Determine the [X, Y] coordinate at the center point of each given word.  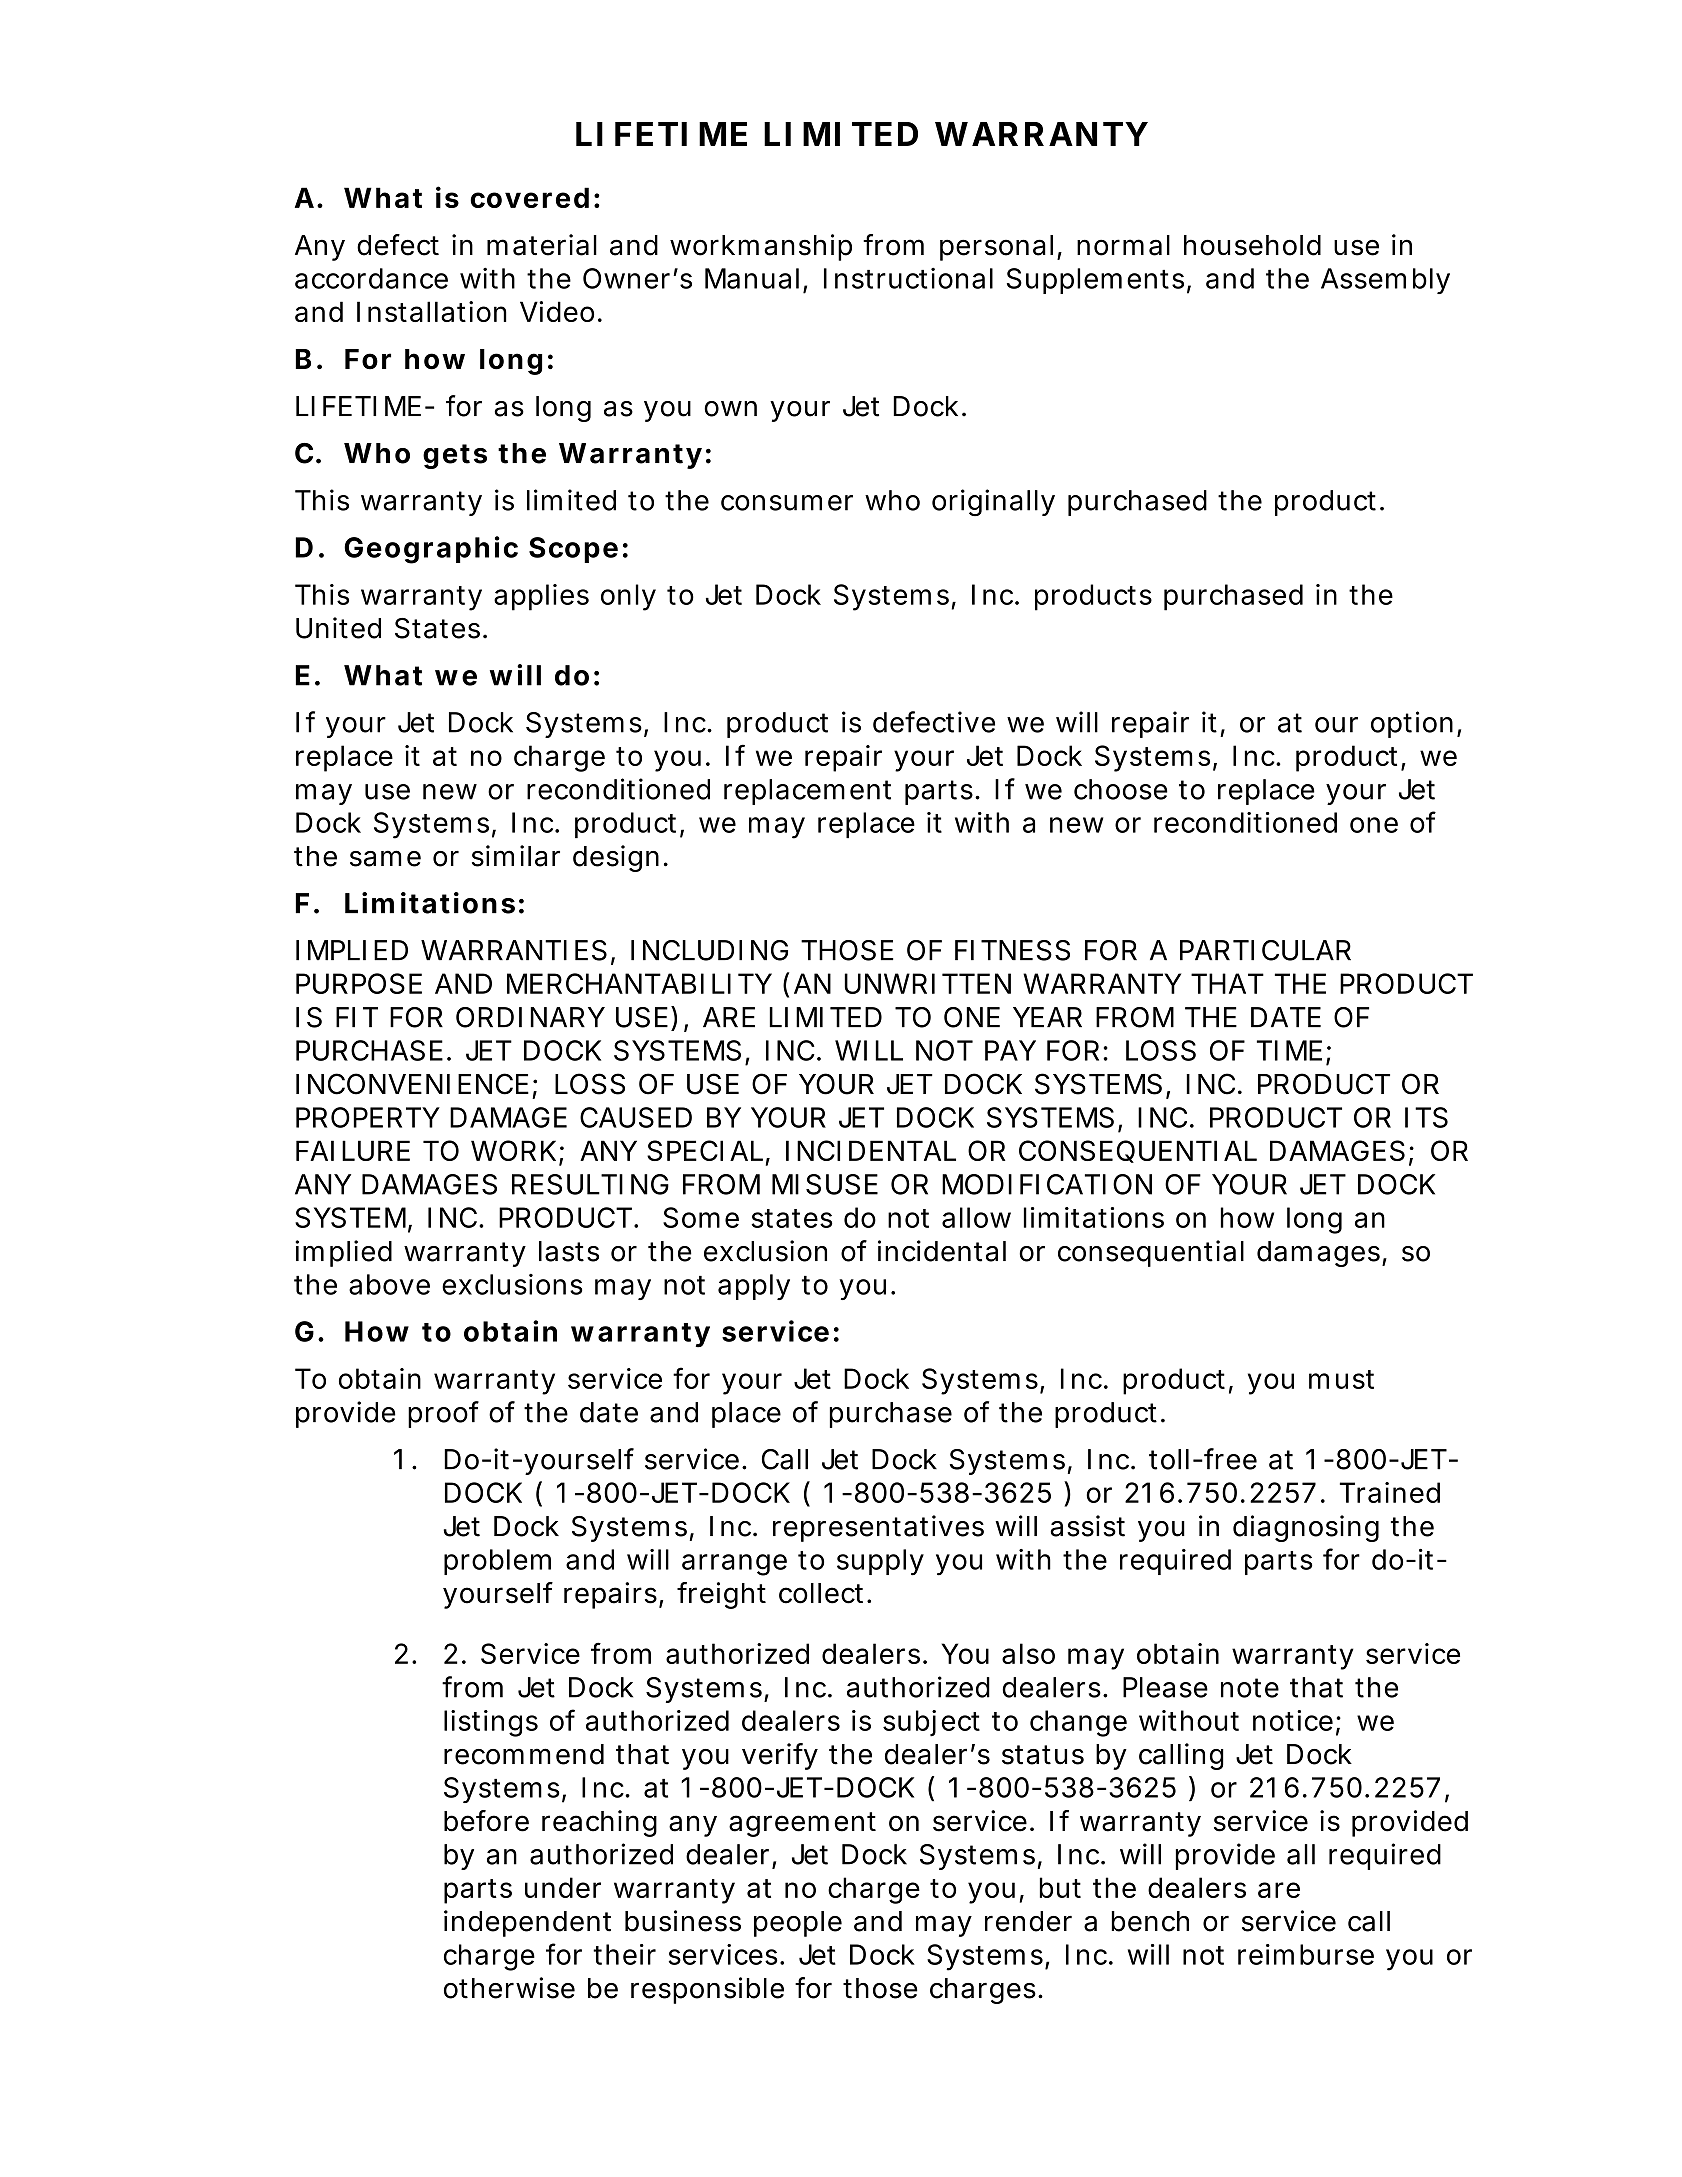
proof [443, 1414]
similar [516, 856]
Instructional [908, 278]
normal [1123, 245]
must [1341, 1379]
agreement [802, 1824]
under [563, 1887]
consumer [787, 503]
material [542, 245]
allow [976, 1217]
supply [880, 1562]
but [1060, 1887]
